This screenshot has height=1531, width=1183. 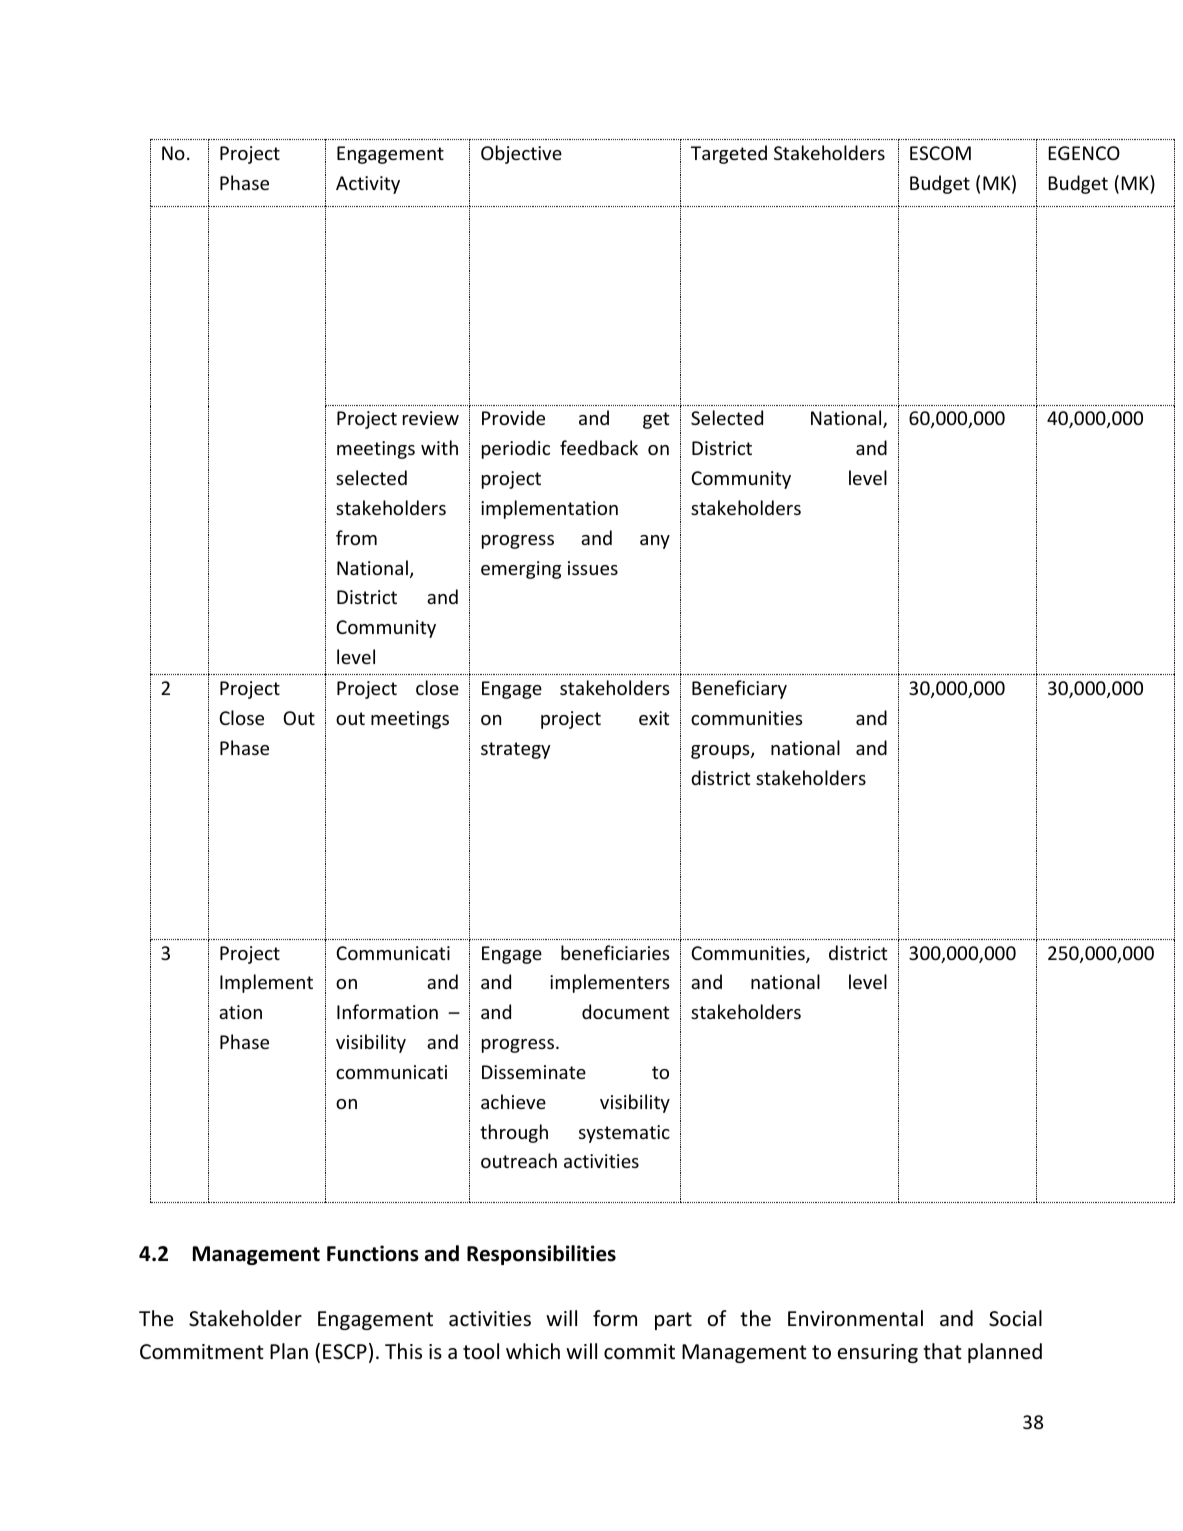 What do you see at coordinates (654, 718) in the screenshot?
I see `exit` at bounding box center [654, 718].
